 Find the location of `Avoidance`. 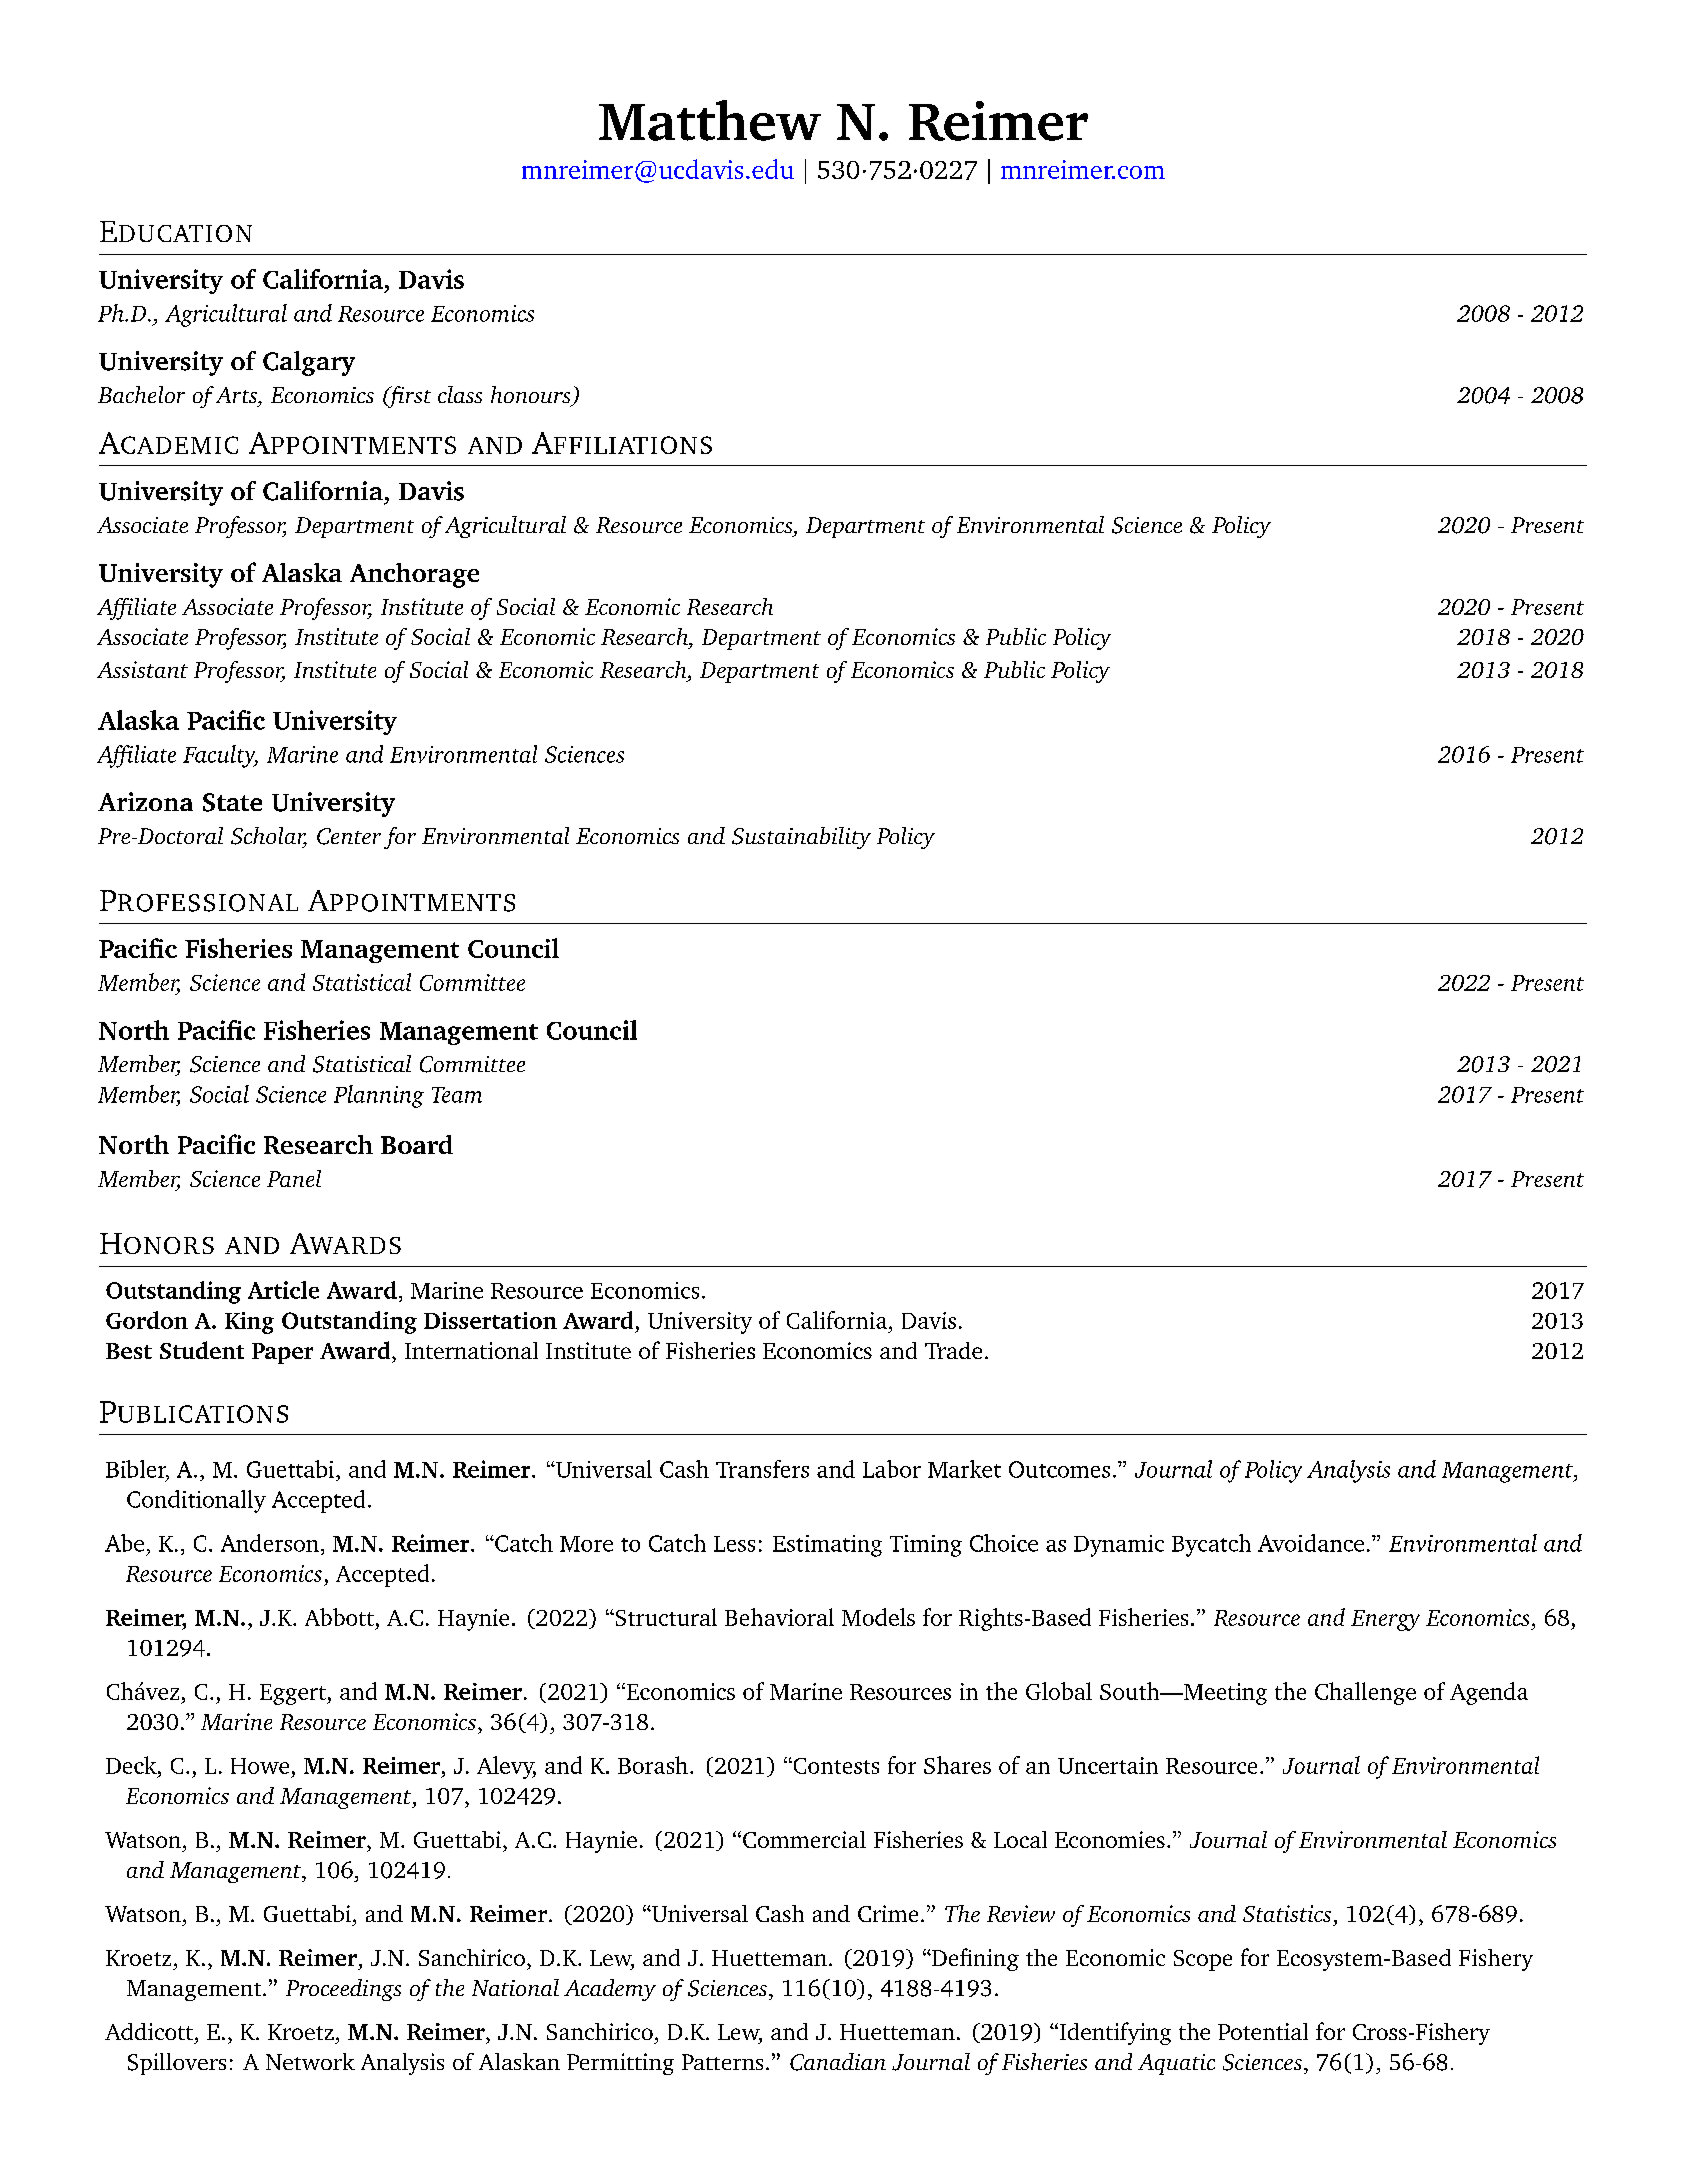

Avoidance is located at coordinates (1311, 1543).
